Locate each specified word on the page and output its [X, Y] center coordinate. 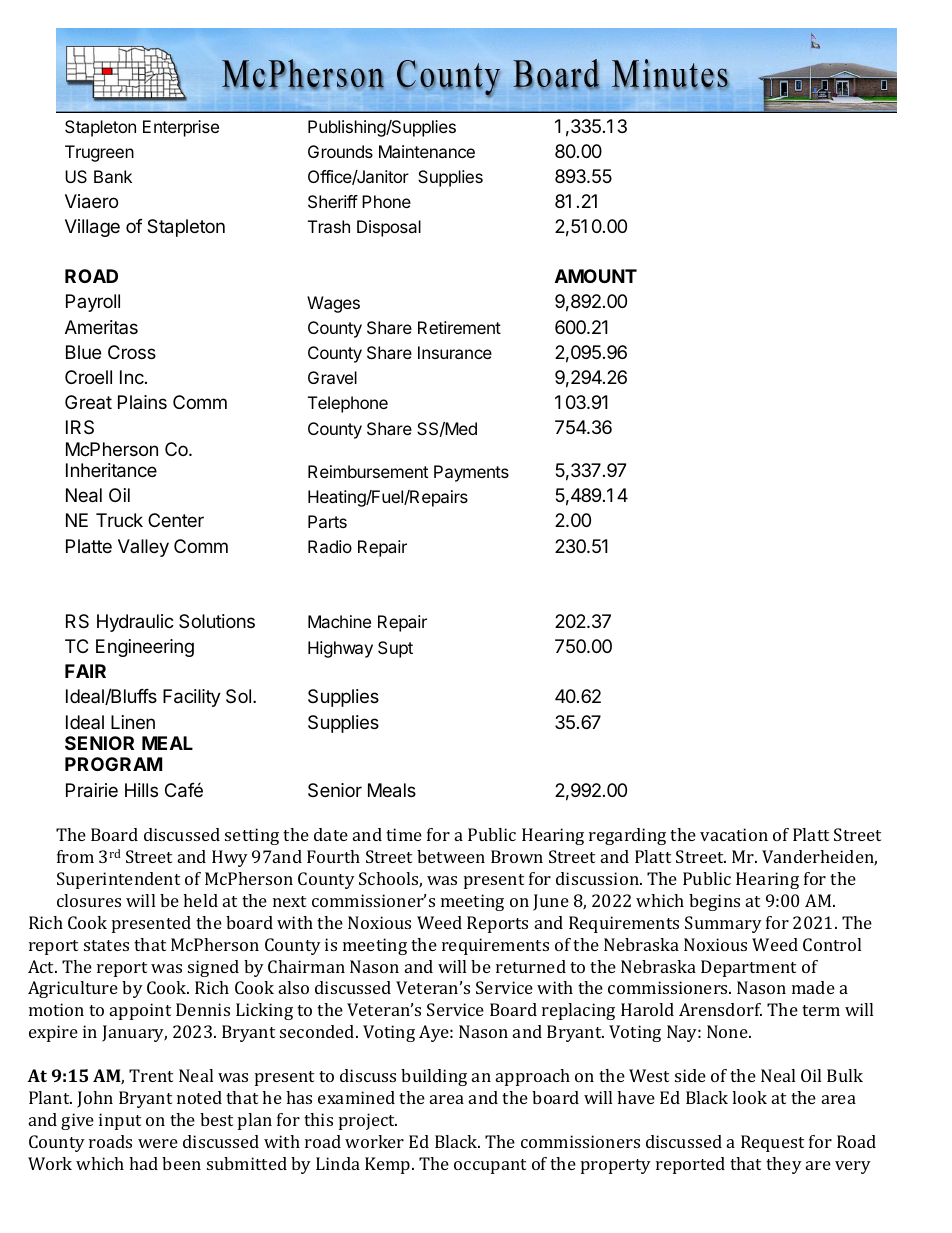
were [158, 1143]
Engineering [145, 648]
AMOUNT [596, 276]
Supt [395, 649]
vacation [734, 834]
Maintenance [427, 151]
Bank [113, 176]
